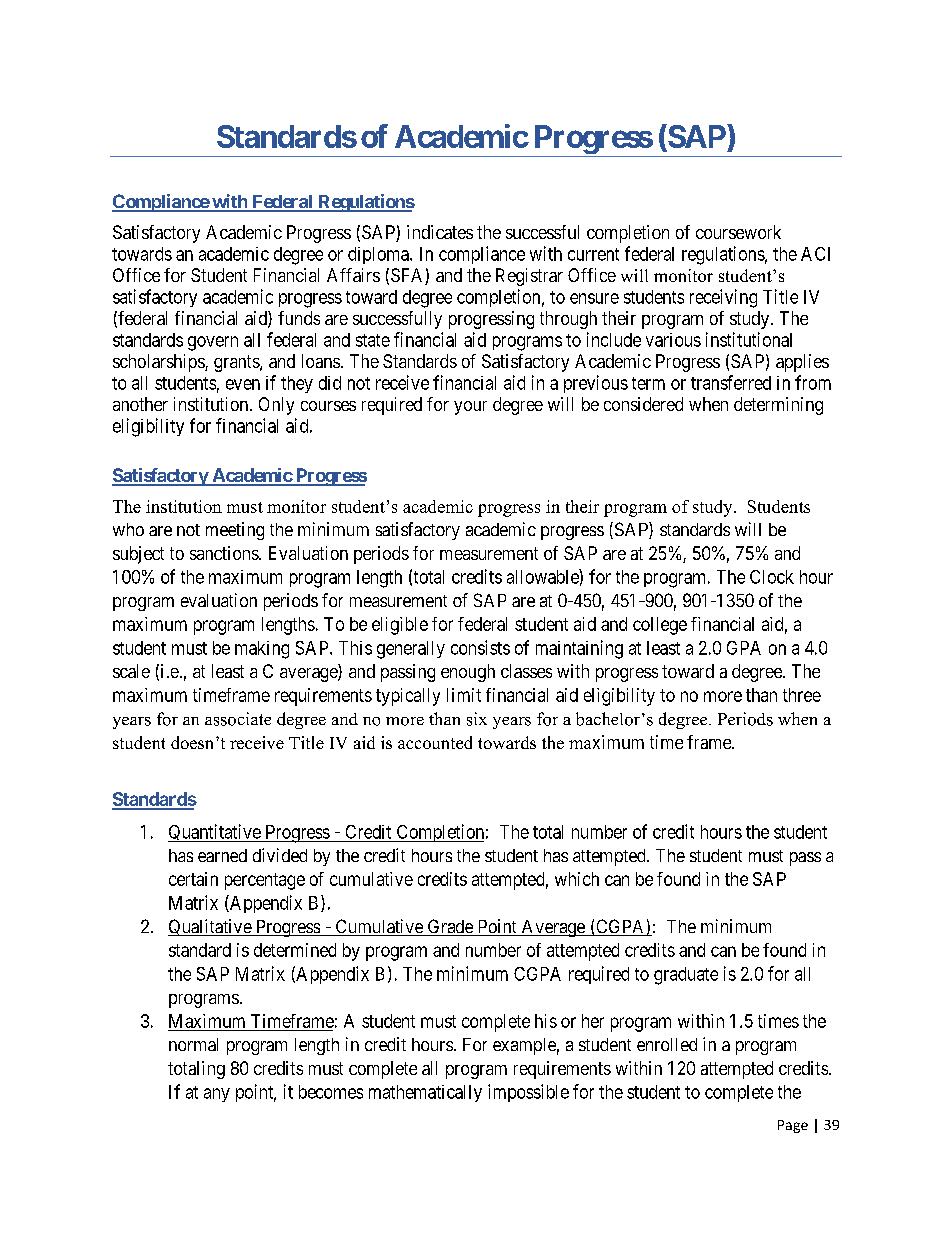  I want to click on three, so click(802, 695).
